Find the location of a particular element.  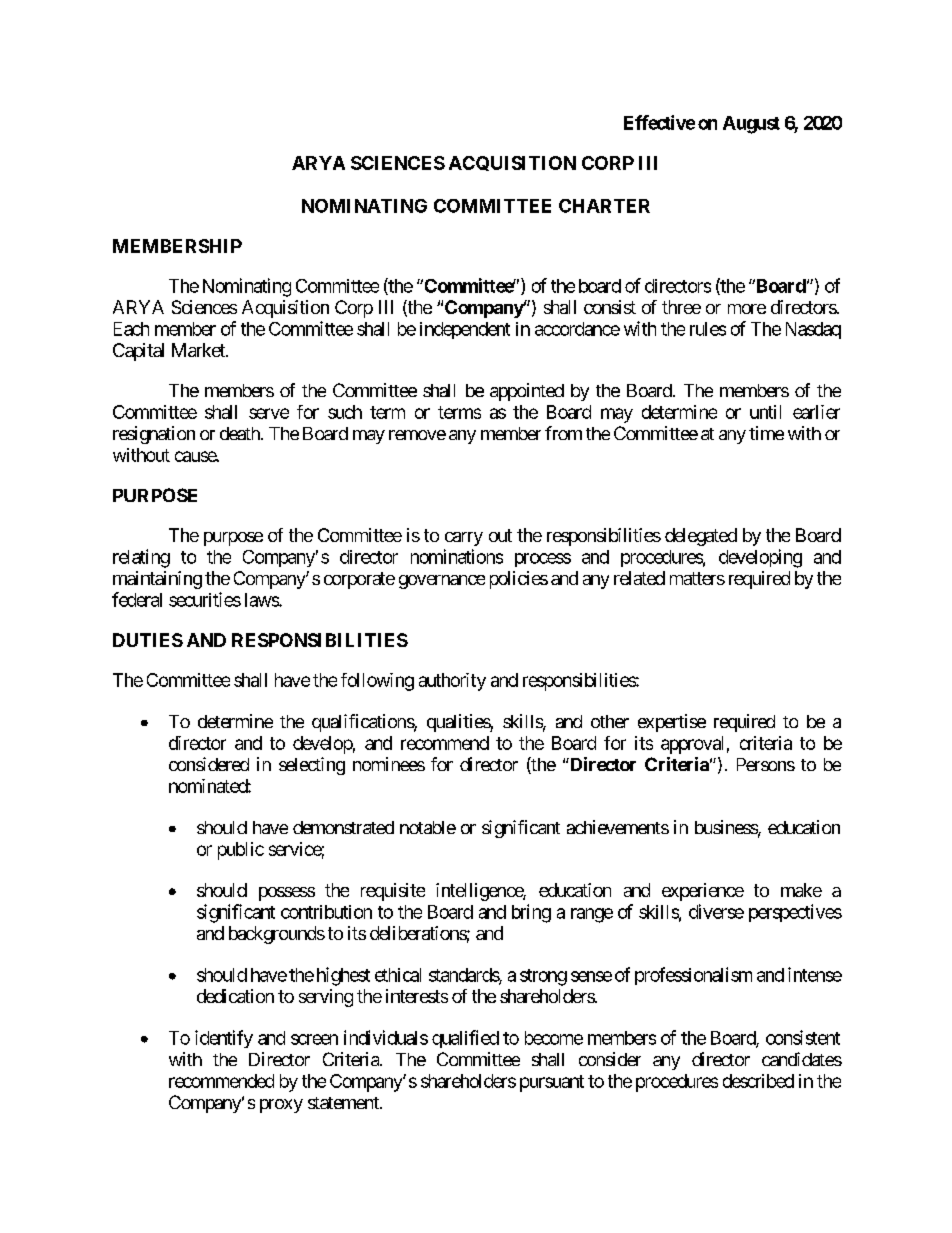

CHARTER is located at coordinates (604, 206).
